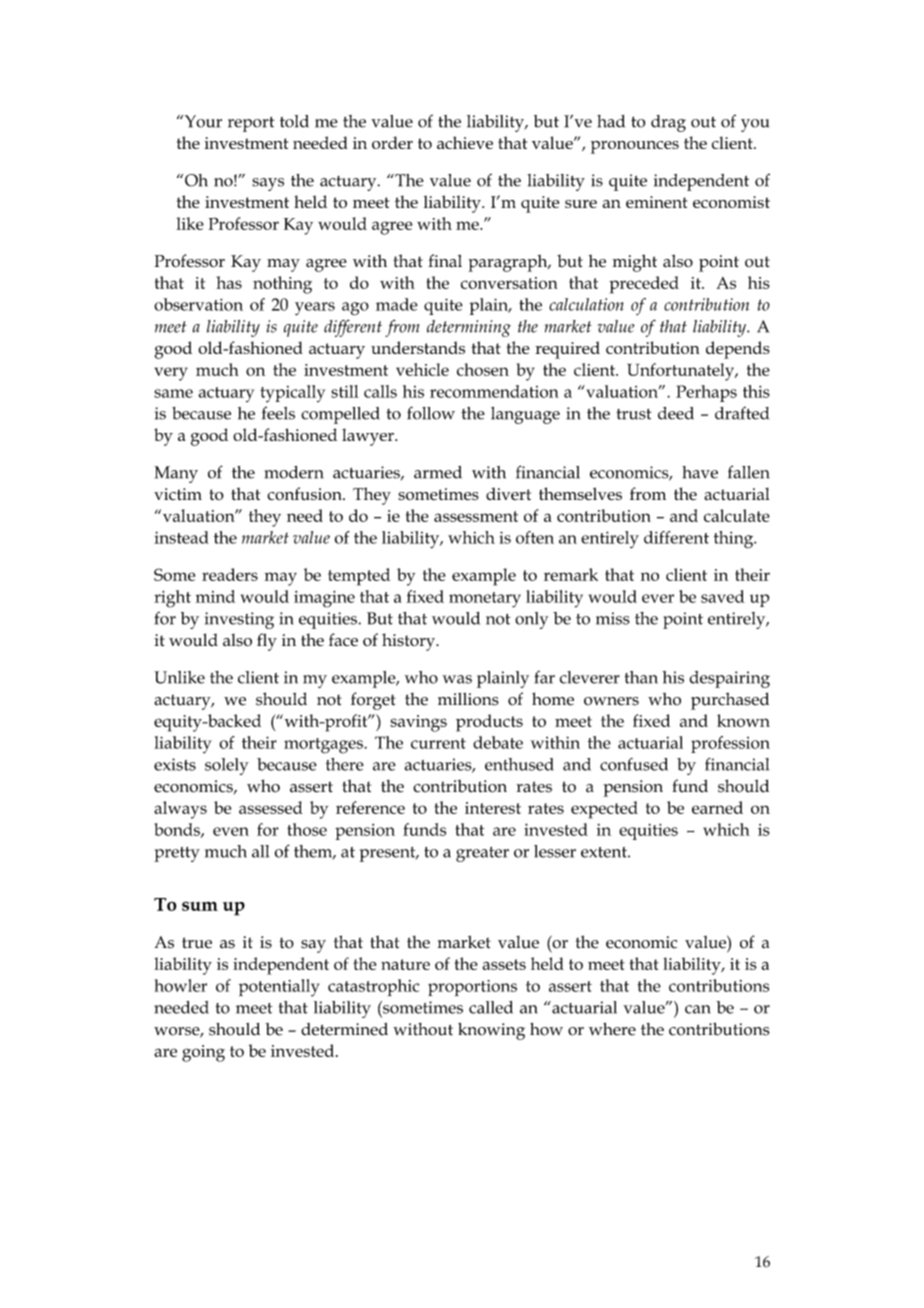  Describe the element at coordinates (717, 807) in the page. I see `earned` at that location.
